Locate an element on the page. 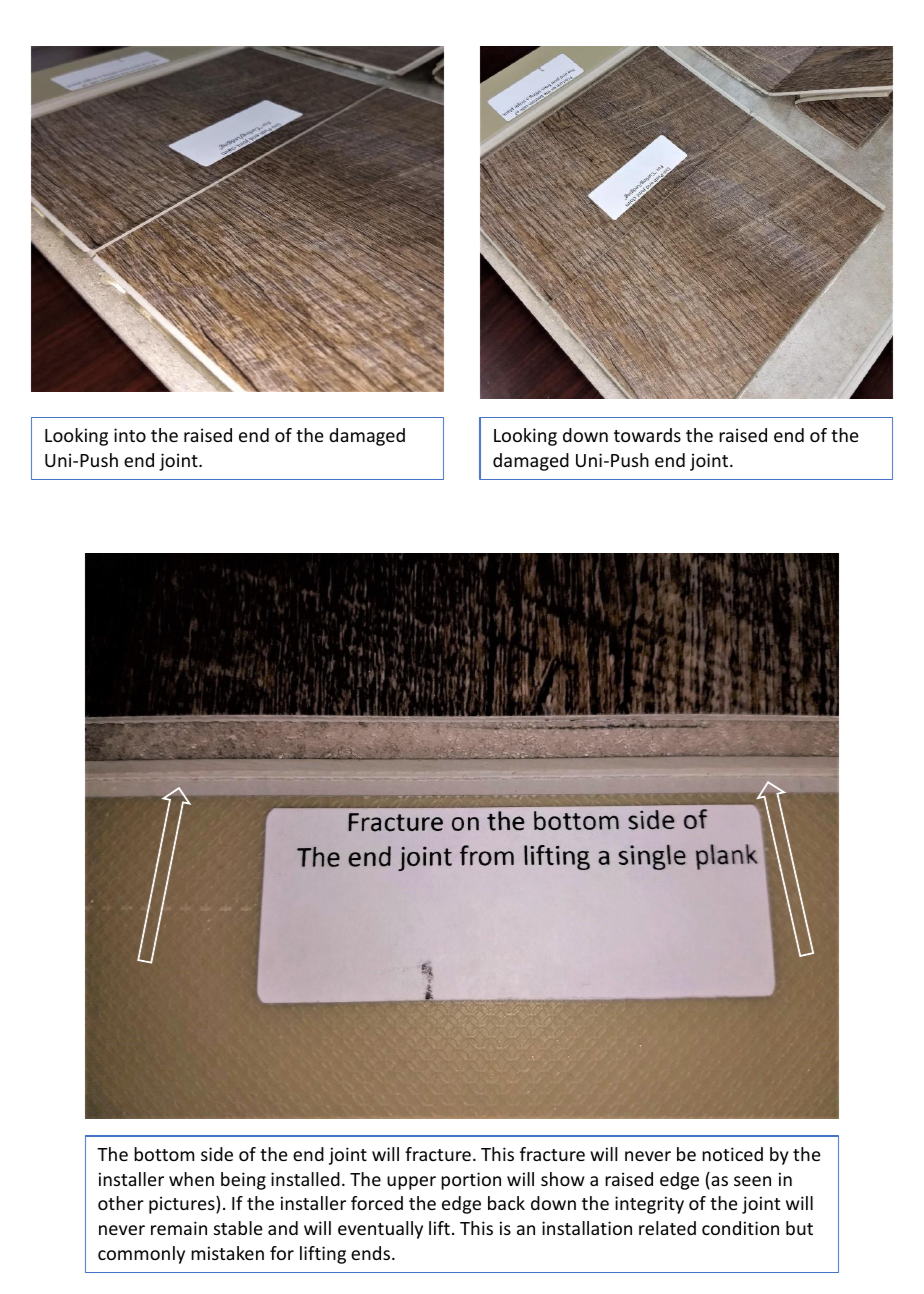  back is located at coordinates (506, 1203).
